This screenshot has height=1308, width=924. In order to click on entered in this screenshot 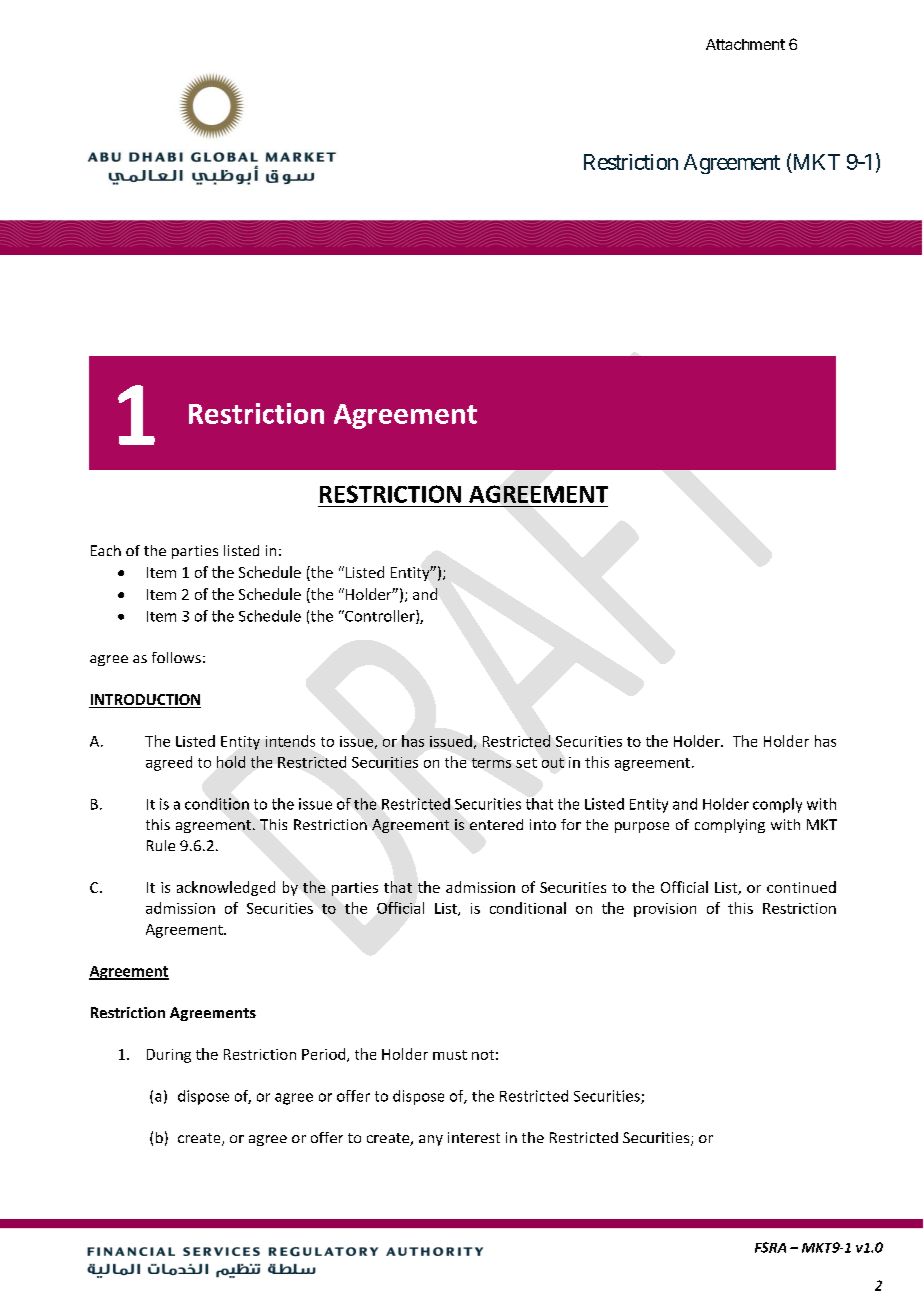, I will do `click(496, 824)`.
